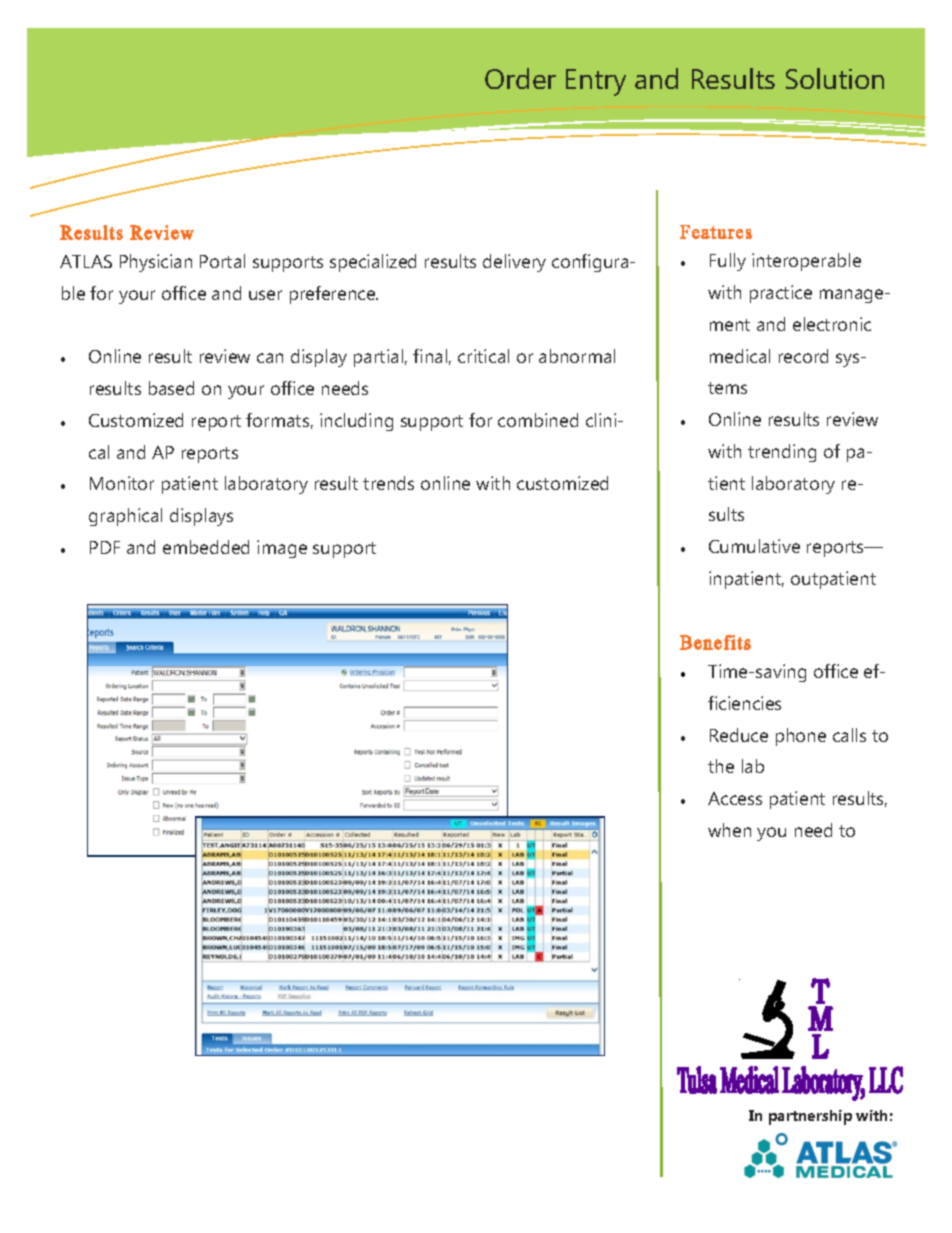  What do you see at coordinates (206, 547) in the screenshot?
I see `embedded` at bounding box center [206, 547].
